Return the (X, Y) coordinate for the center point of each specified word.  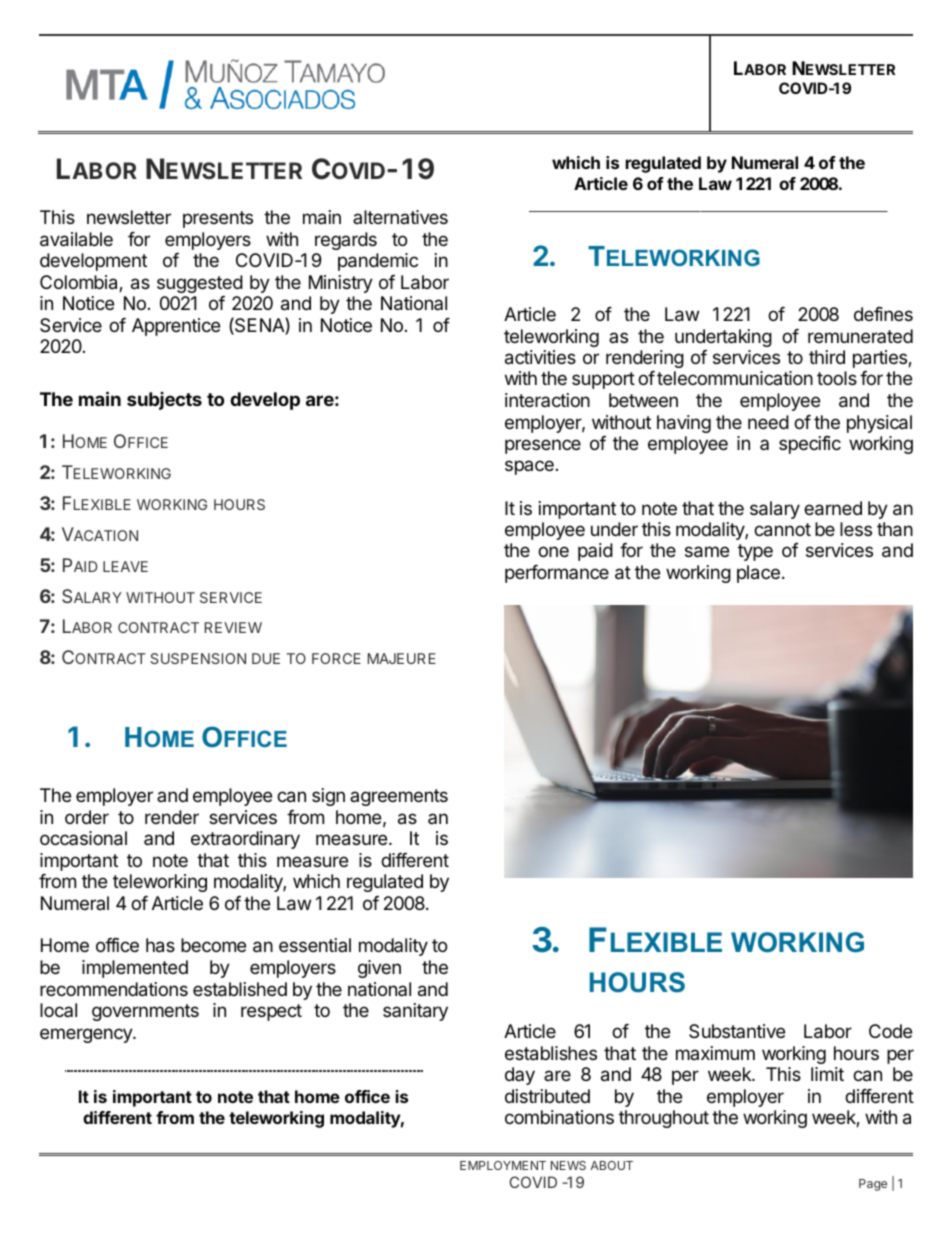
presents (218, 219)
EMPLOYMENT (503, 1165)
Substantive (737, 1031)
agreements (399, 797)
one (553, 551)
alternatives (400, 217)
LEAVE (125, 566)
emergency (87, 1035)
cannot (782, 530)
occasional (83, 838)
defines (883, 314)
